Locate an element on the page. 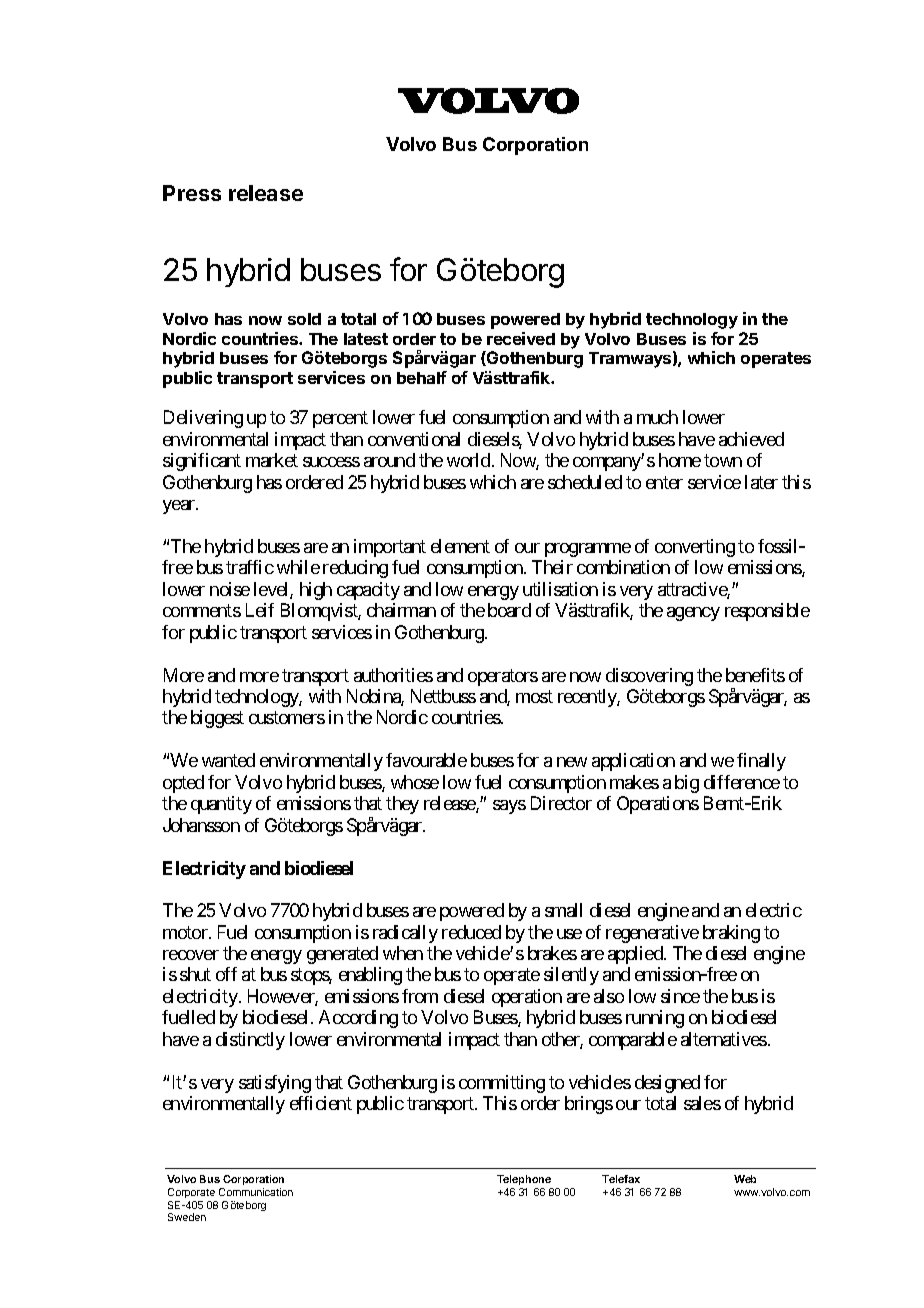  element is located at coordinates (460, 546).
